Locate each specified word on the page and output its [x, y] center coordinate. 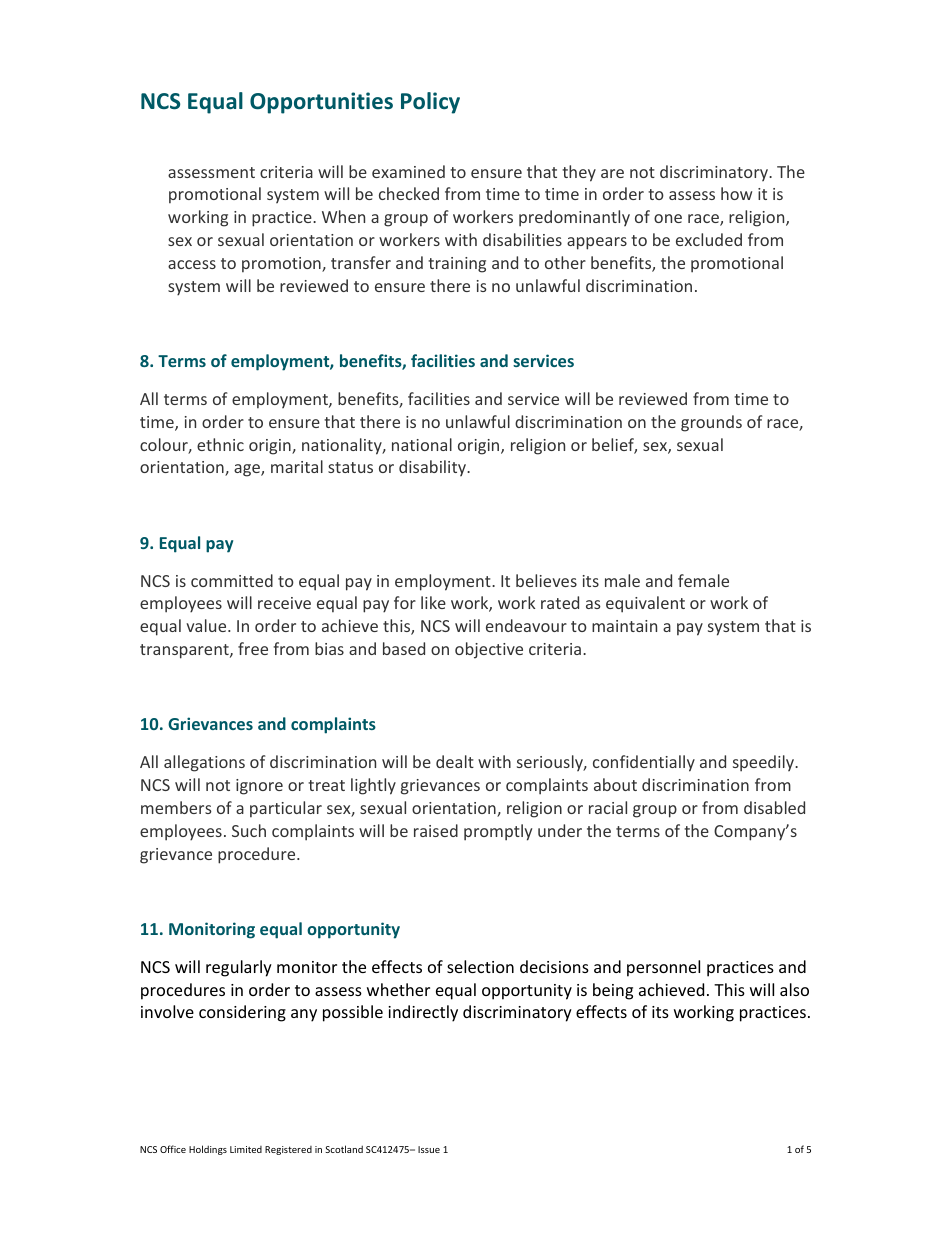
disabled [774, 807]
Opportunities [321, 103]
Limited [246, 1149]
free [253, 648]
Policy [430, 103]
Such [249, 830]
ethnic [220, 444]
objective [489, 650]
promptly [498, 832]
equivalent [645, 604]
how [736, 193]
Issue [429, 1149]
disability [433, 468]
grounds [711, 423]
